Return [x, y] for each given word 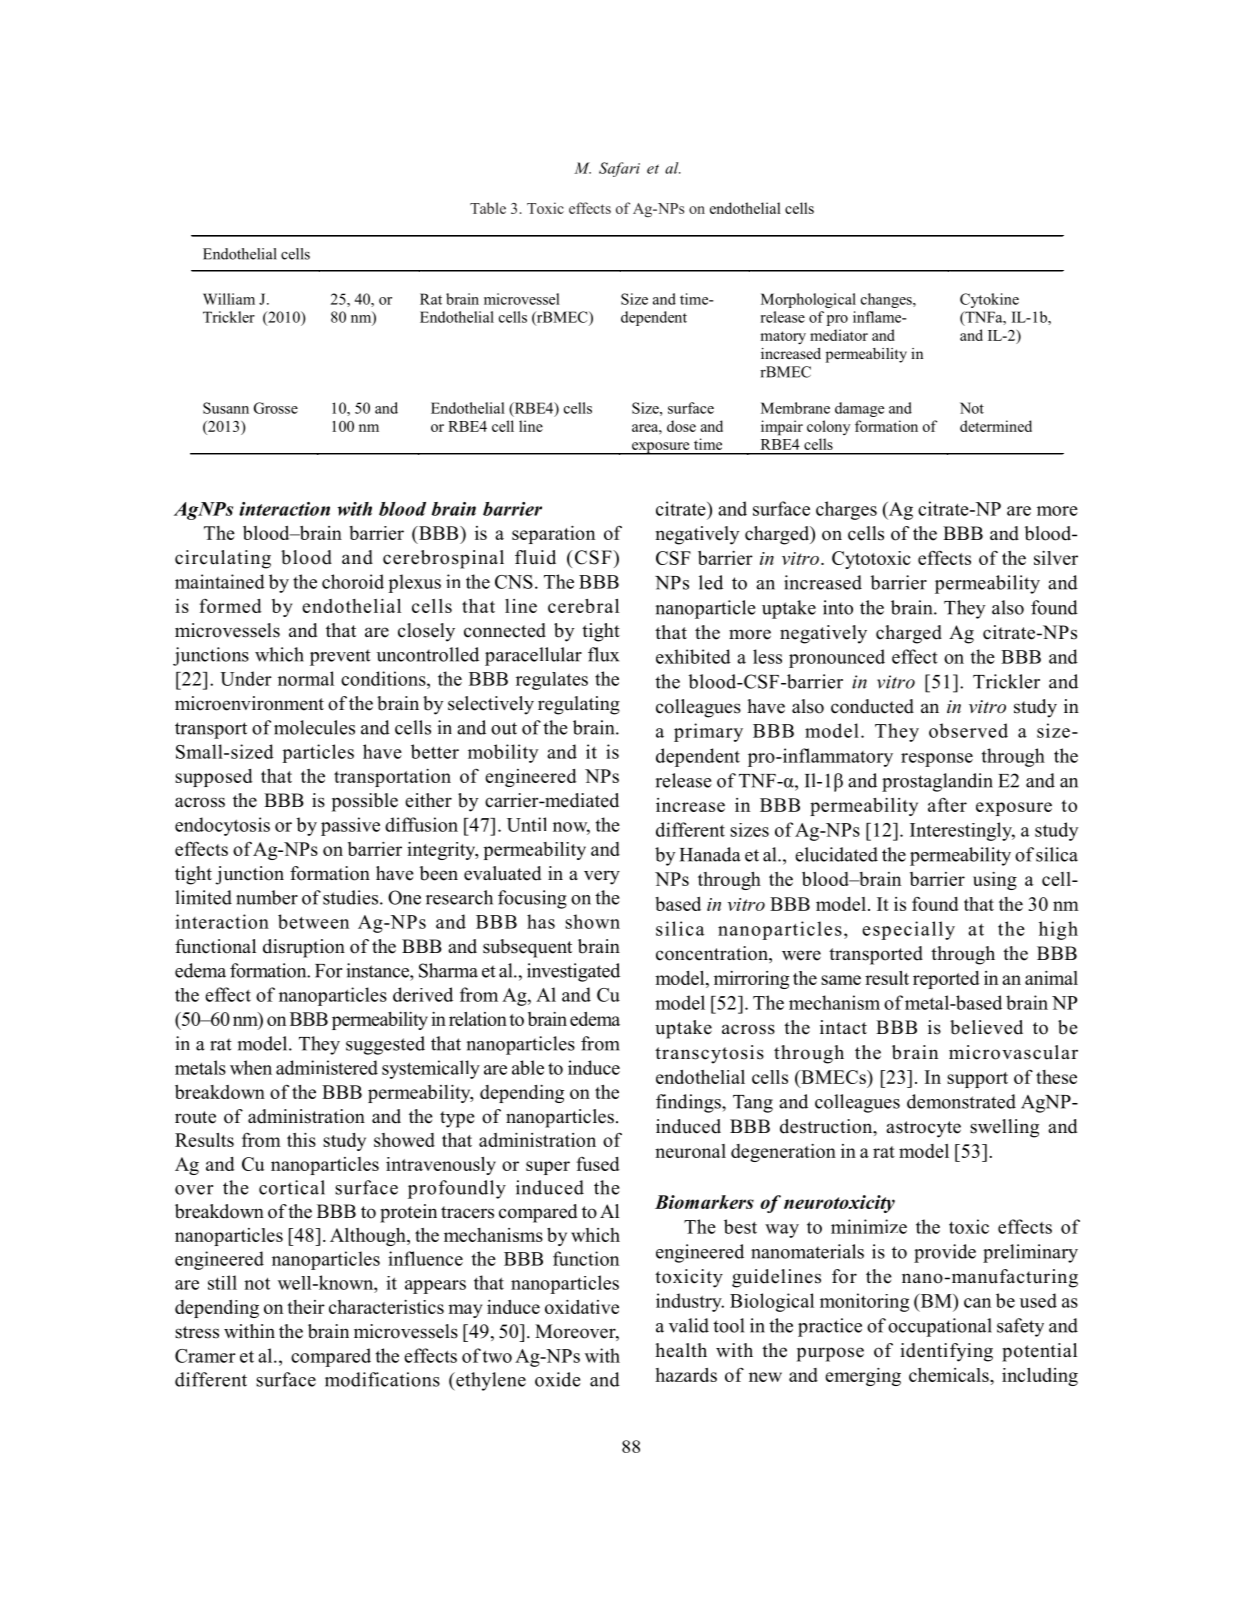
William [229, 299]
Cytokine [989, 300]
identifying [946, 1352]
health [681, 1350]
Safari [619, 169]
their [306, 1307]
